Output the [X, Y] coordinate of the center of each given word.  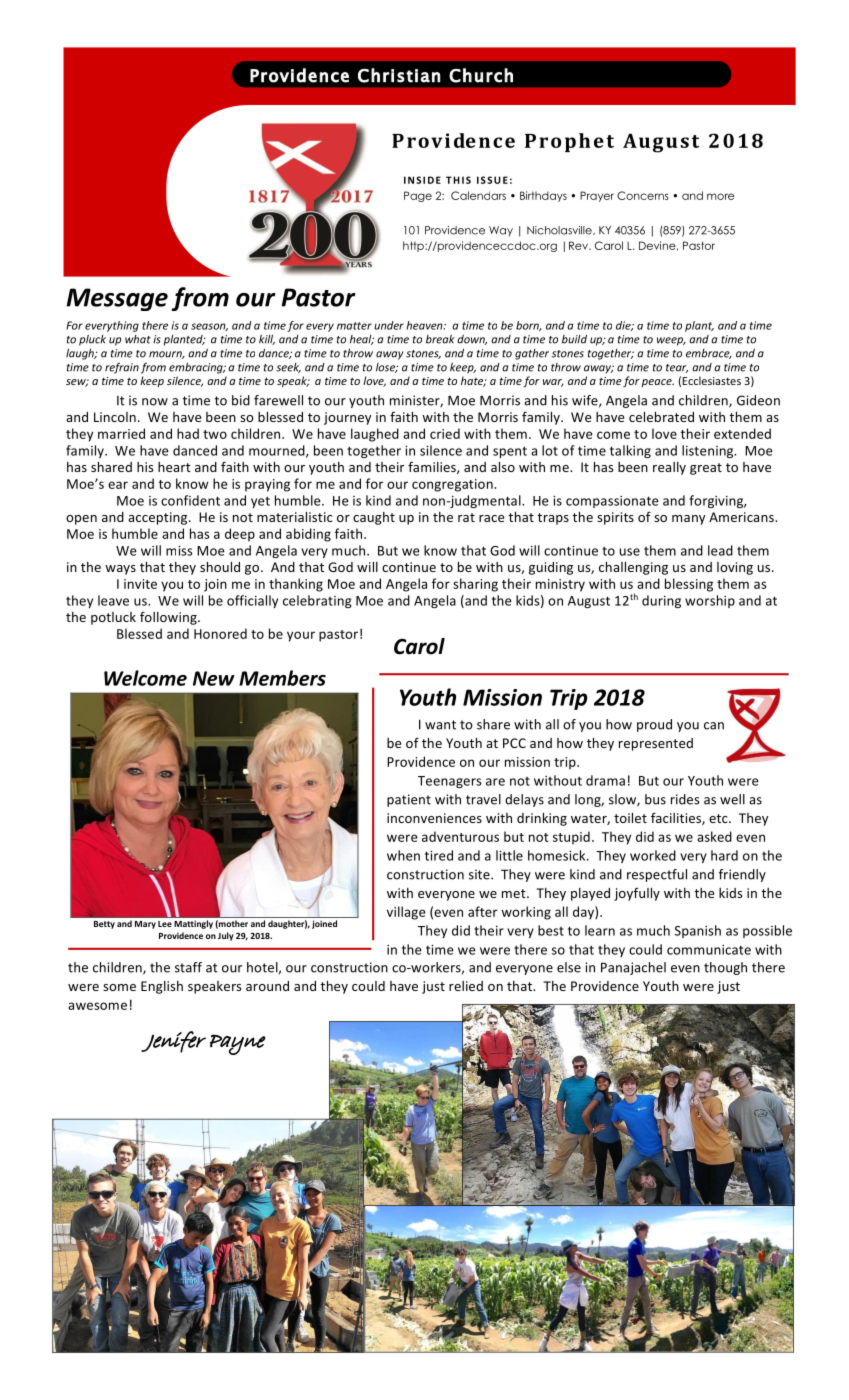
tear [677, 368]
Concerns [643, 195]
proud [654, 725]
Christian [399, 75]
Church [481, 75]
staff [188, 967]
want [440, 725]
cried [445, 433]
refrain [122, 368]
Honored [220, 633]
